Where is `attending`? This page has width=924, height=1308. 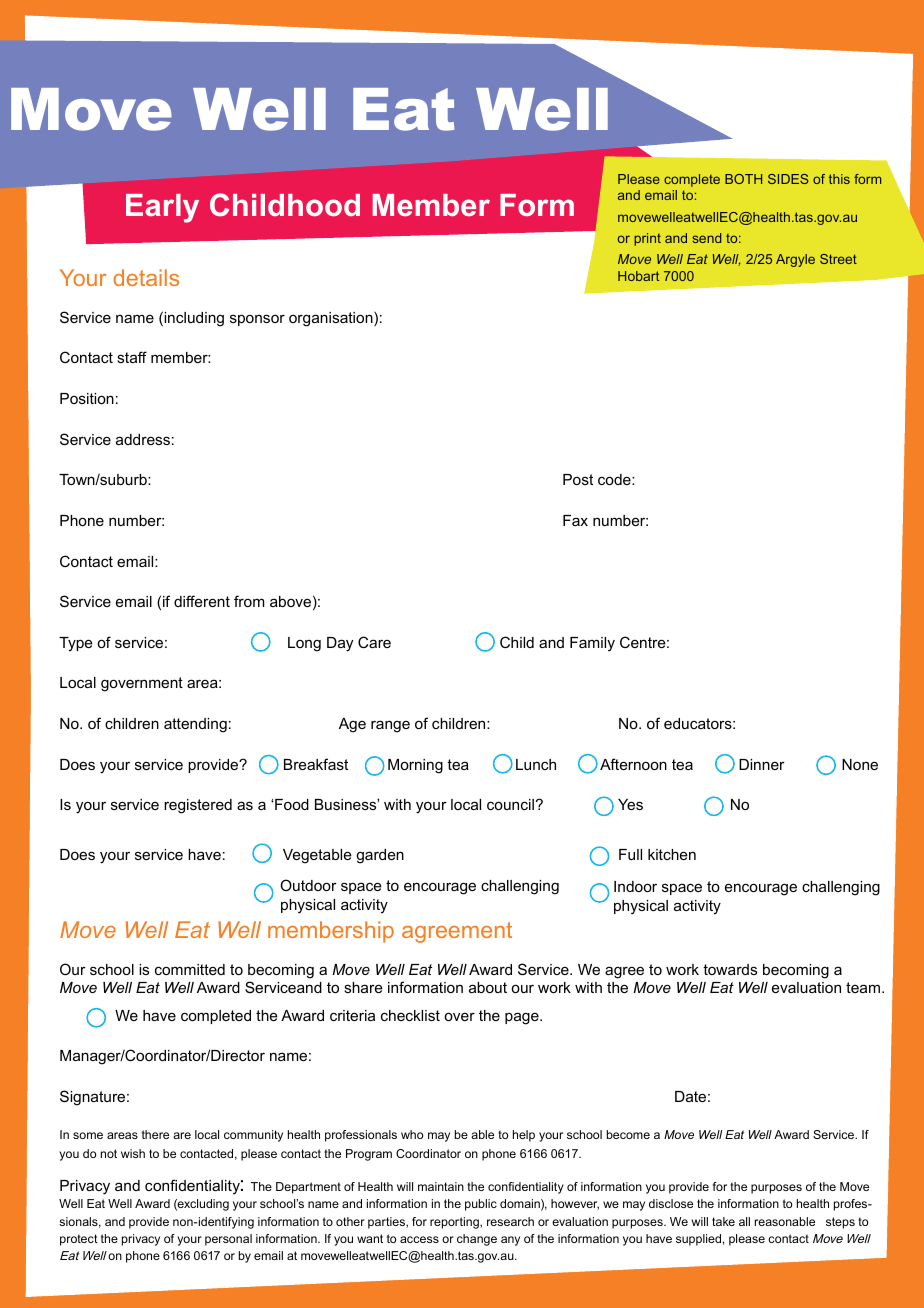 attending is located at coordinates (195, 725).
